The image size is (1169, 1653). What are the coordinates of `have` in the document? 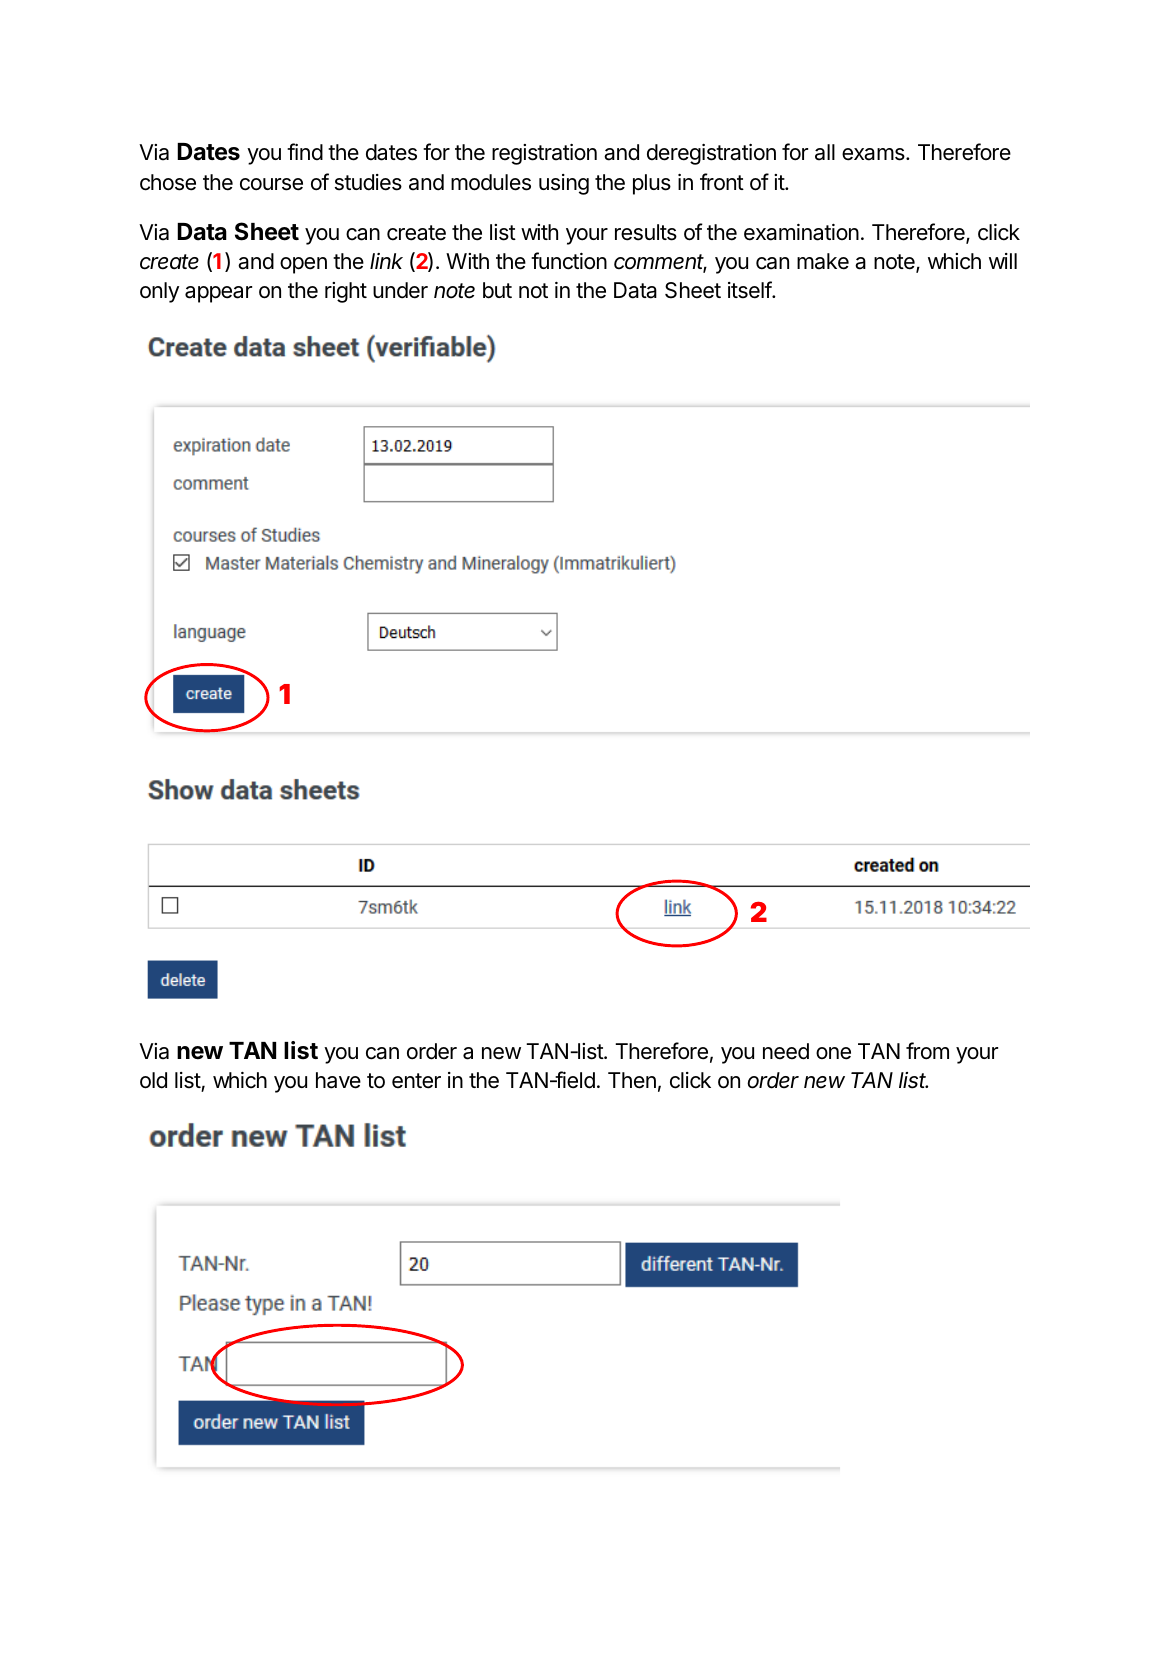 It's located at (338, 1080).
